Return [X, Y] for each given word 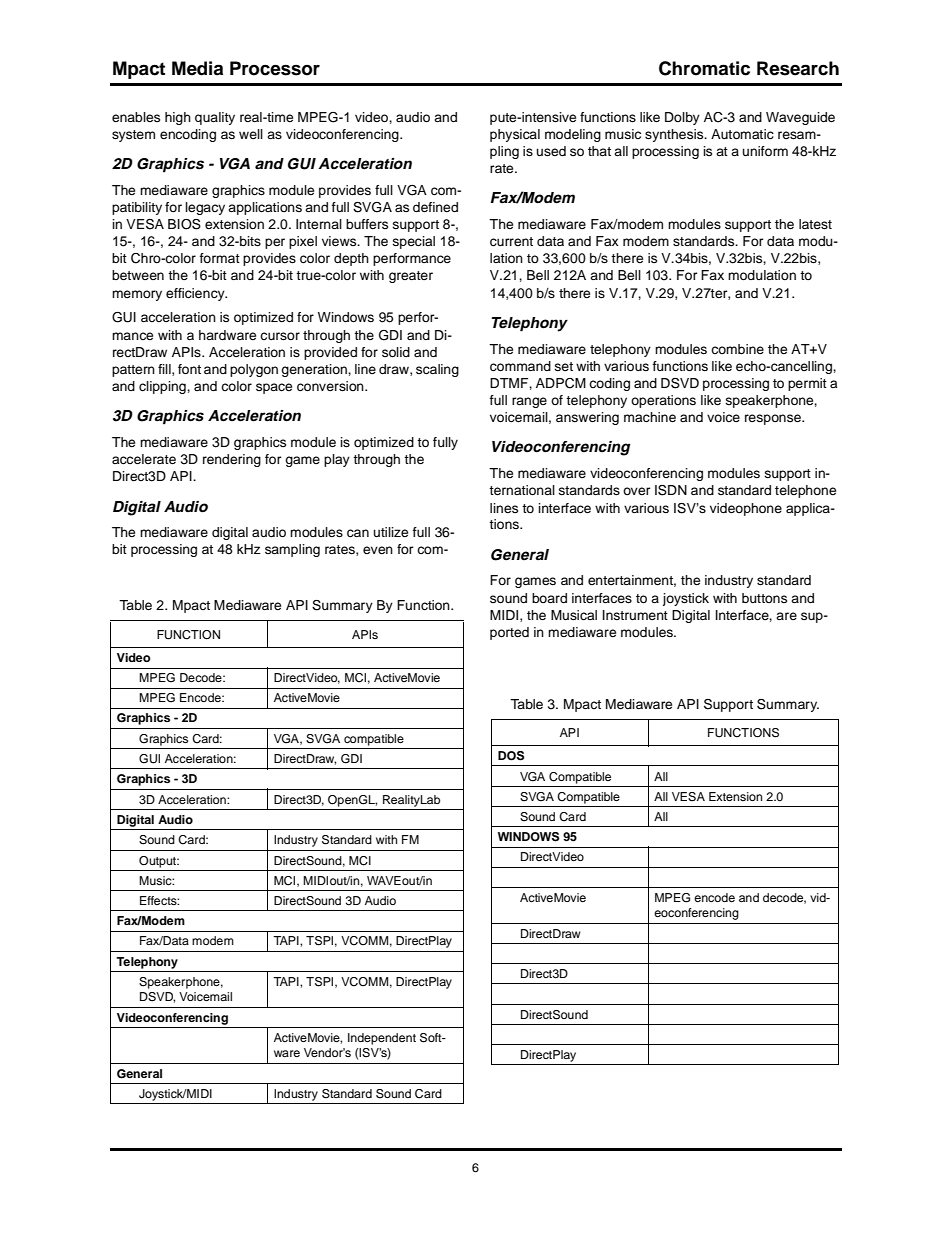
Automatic [742, 134]
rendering [232, 460]
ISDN [671, 490]
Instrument [635, 615]
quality [215, 118]
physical [515, 135]
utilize [391, 532]
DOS [511, 756]
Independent [382, 1039]
